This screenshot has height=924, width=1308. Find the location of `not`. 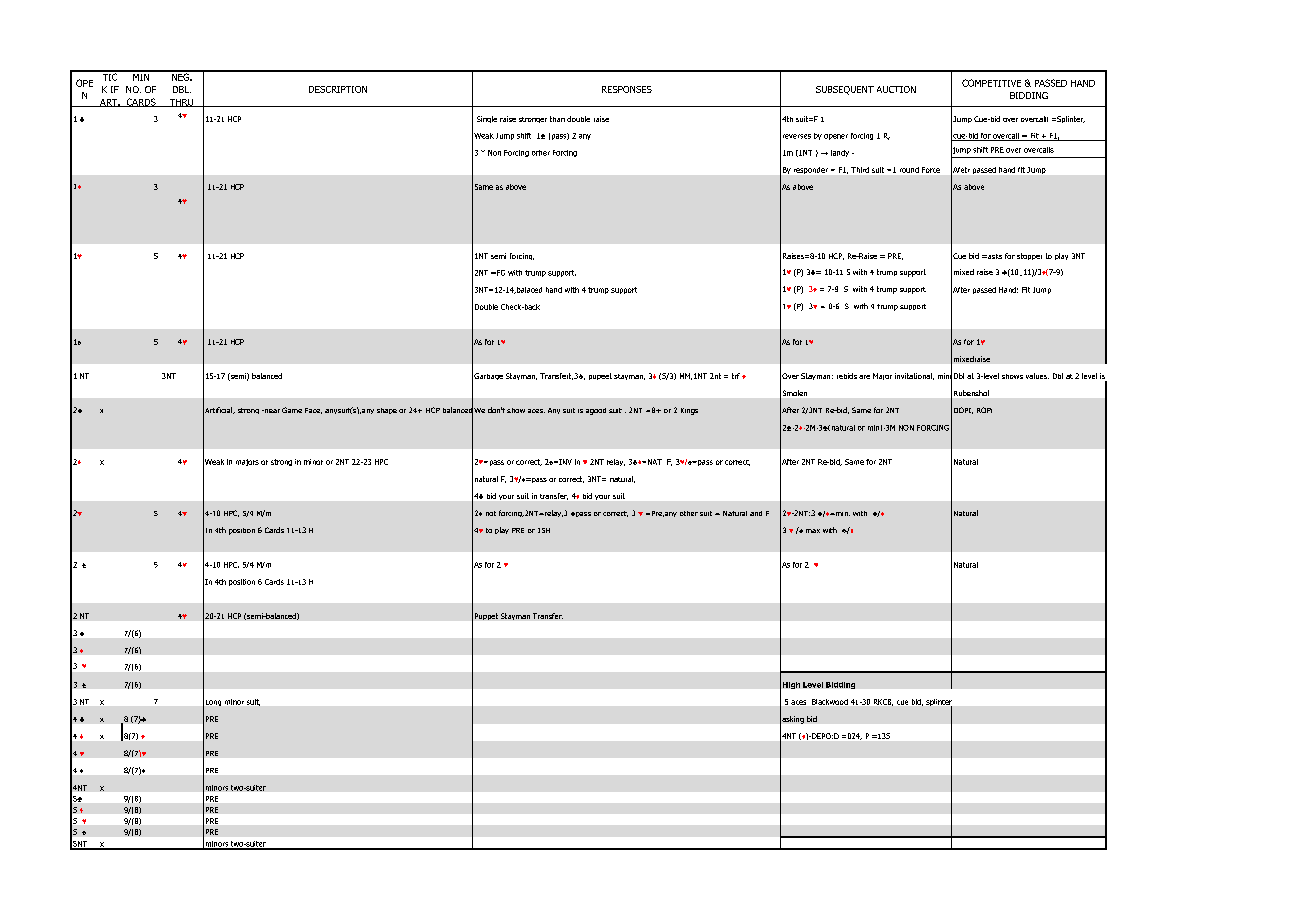

not is located at coordinates (491, 513).
